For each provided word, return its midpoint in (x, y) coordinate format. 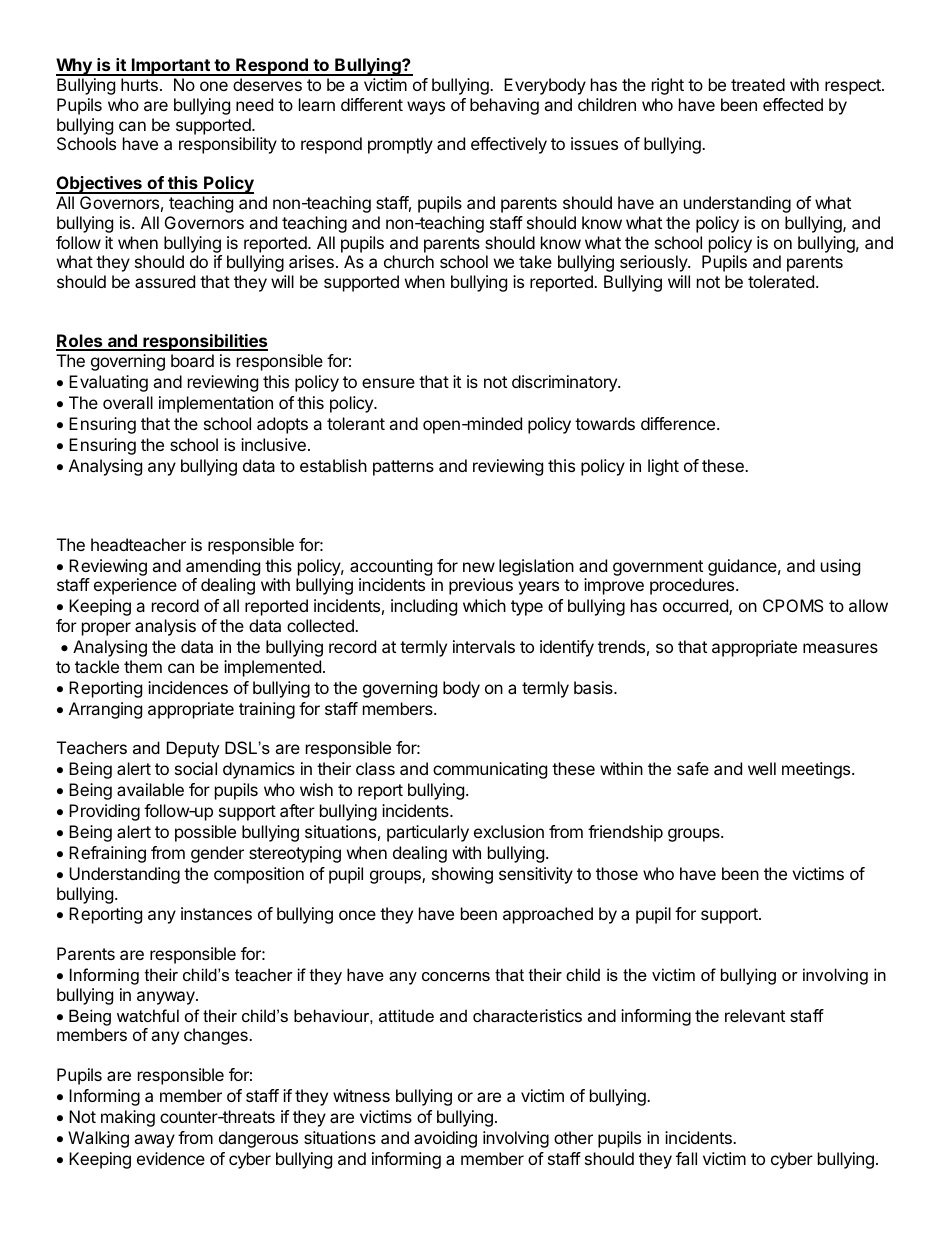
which (484, 605)
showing (462, 875)
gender (217, 854)
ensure (388, 383)
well (762, 768)
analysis (165, 627)
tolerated (781, 281)
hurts (139, 84)
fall (686, 1158)
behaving (504, 106)
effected (793, 104)
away (154, 1141)
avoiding (445, 1139)
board (192, 360)
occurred (696, 607)
